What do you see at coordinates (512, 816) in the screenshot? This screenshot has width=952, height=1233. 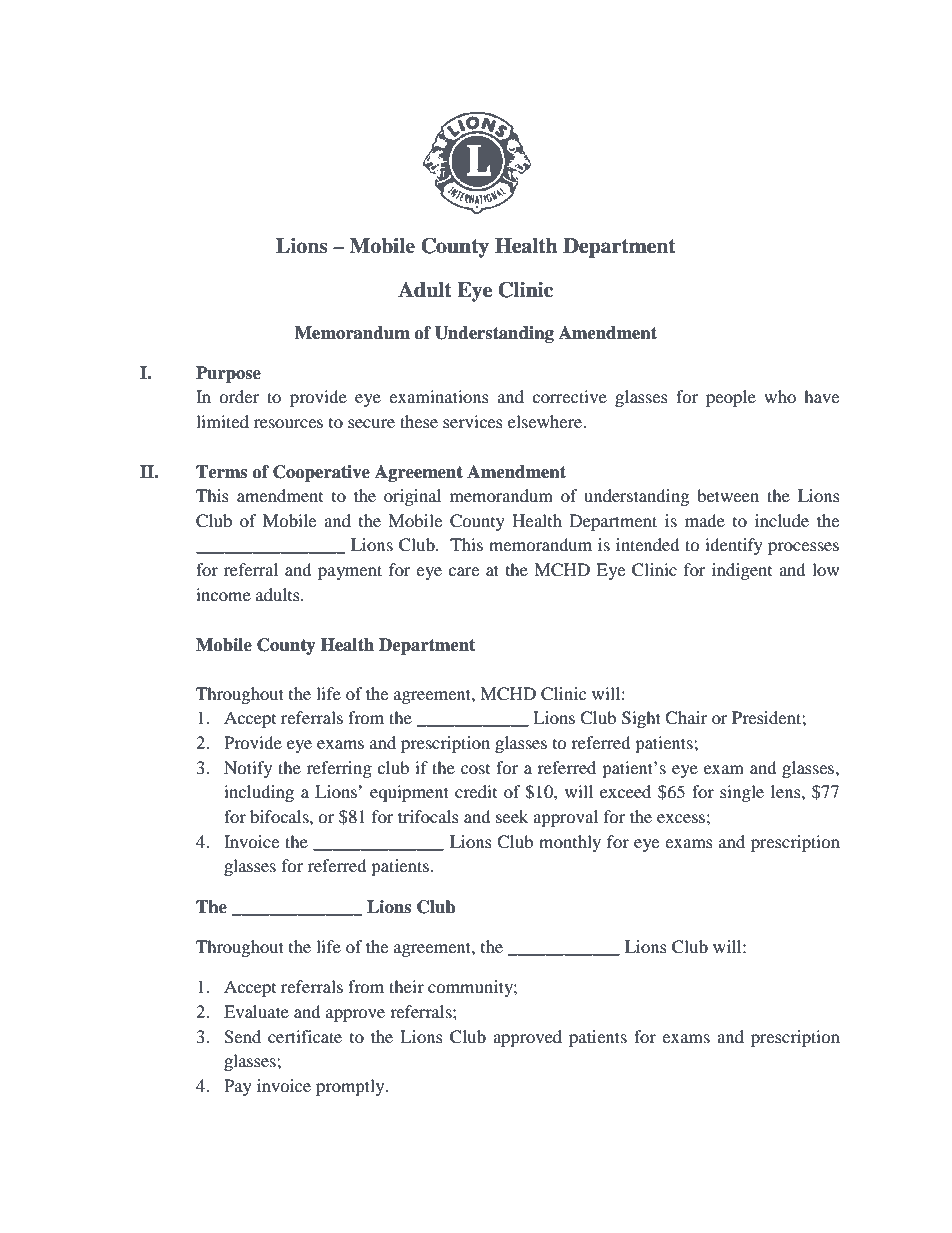 I see `seek` at bounding box center [512, 816].
